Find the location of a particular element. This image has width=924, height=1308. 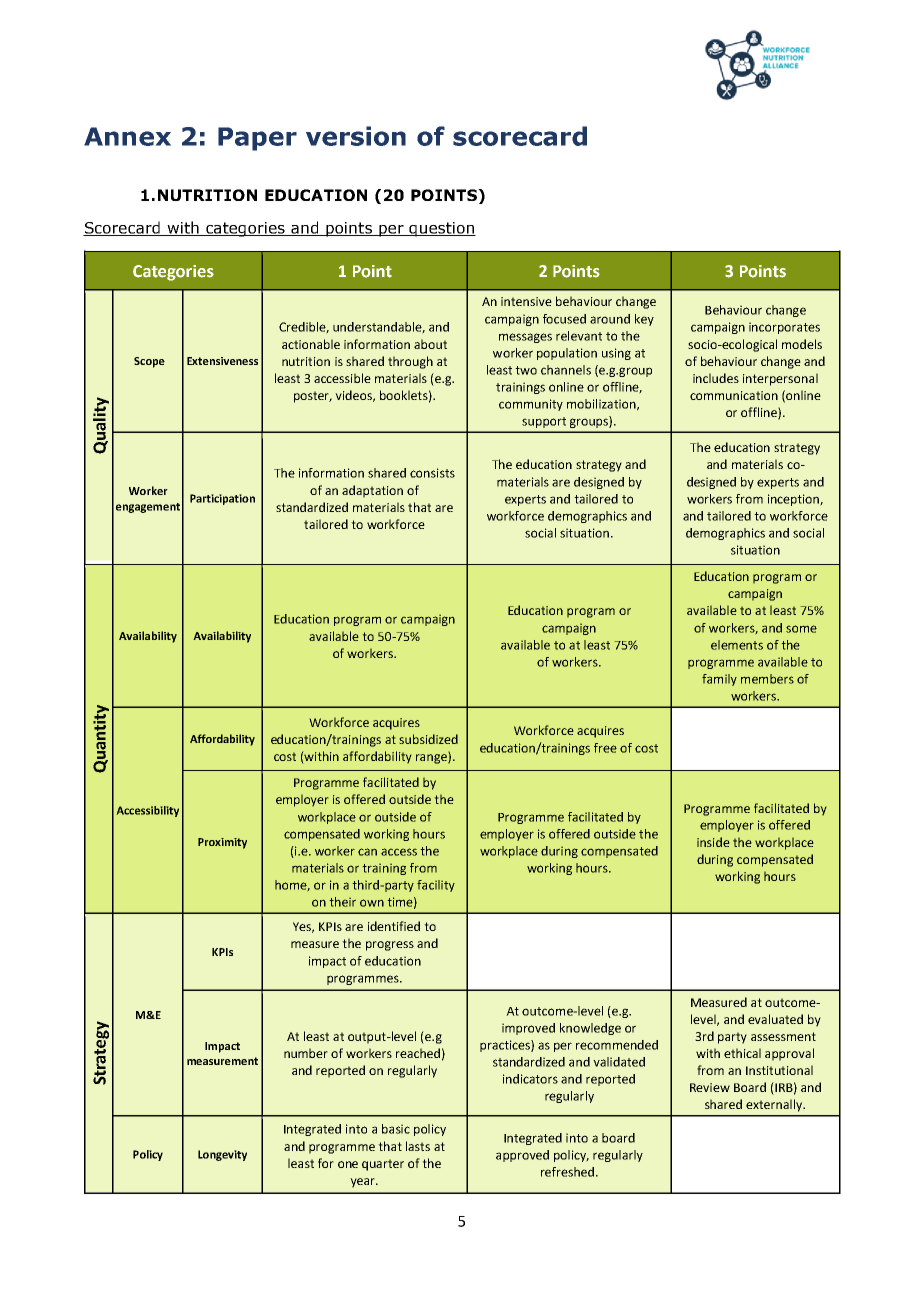

question is located at coordinates (441, 229).
